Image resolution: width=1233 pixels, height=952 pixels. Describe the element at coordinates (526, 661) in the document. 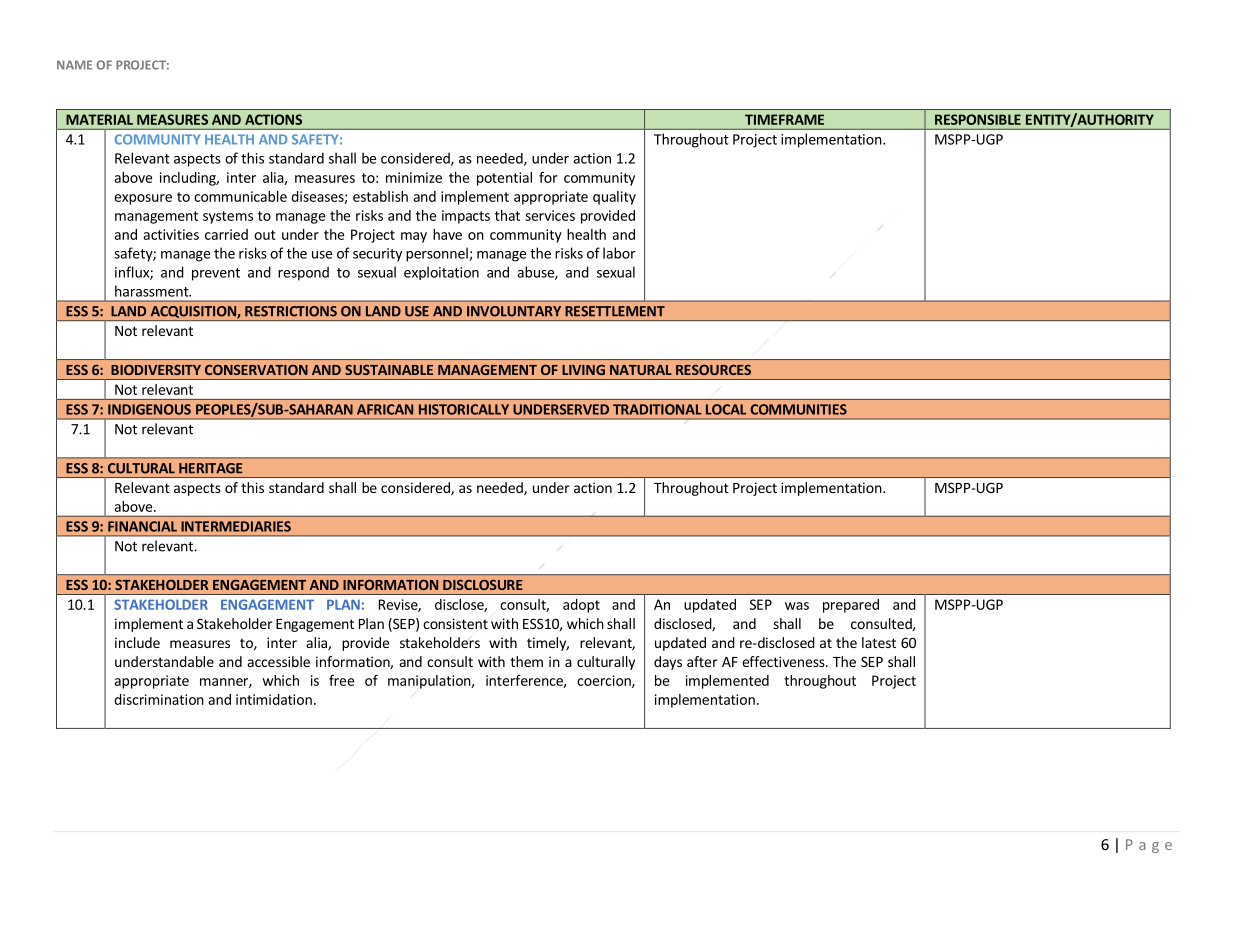

I see `them` at that location.
